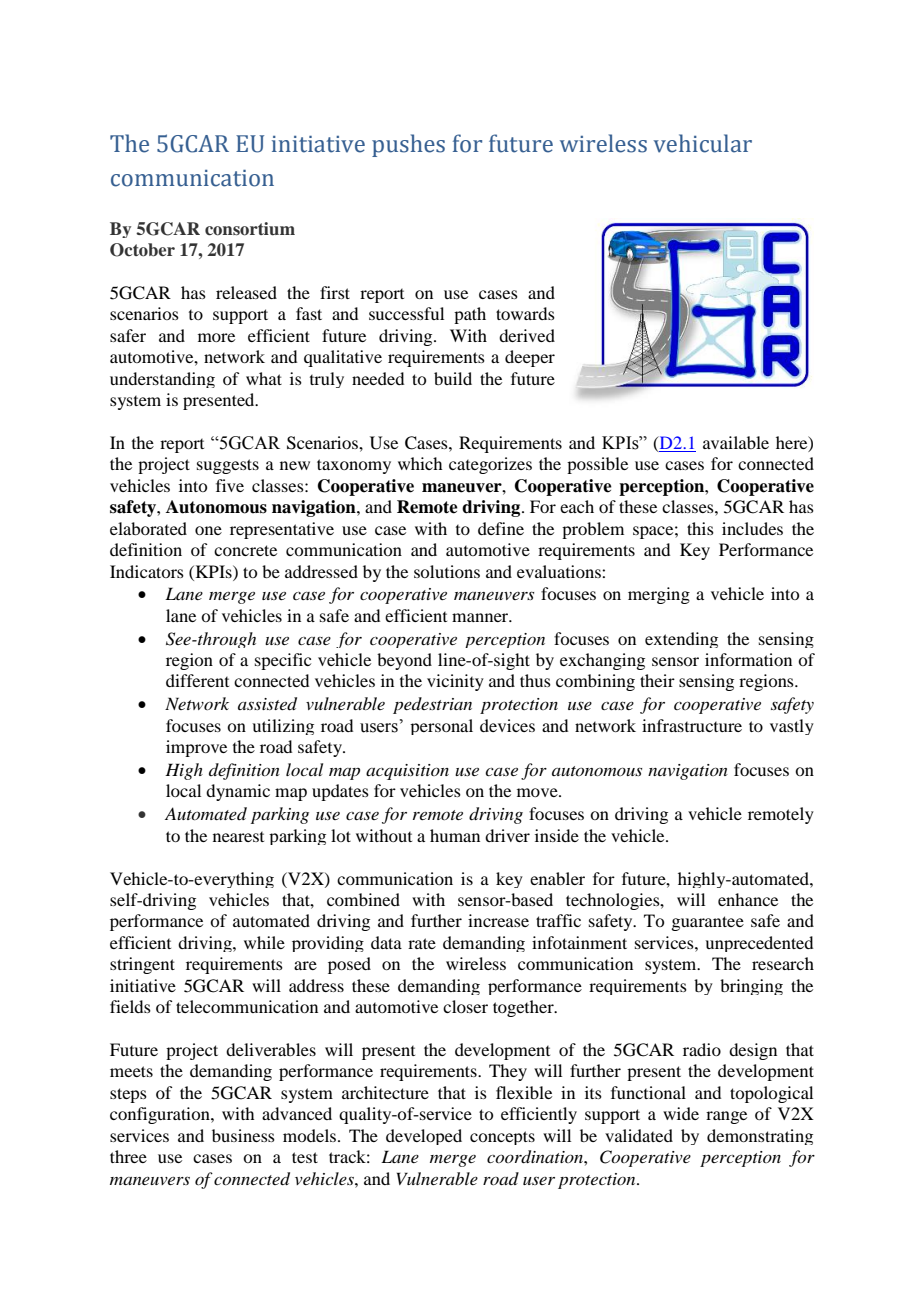  I want to click on vehicular, so click(703, 143).
